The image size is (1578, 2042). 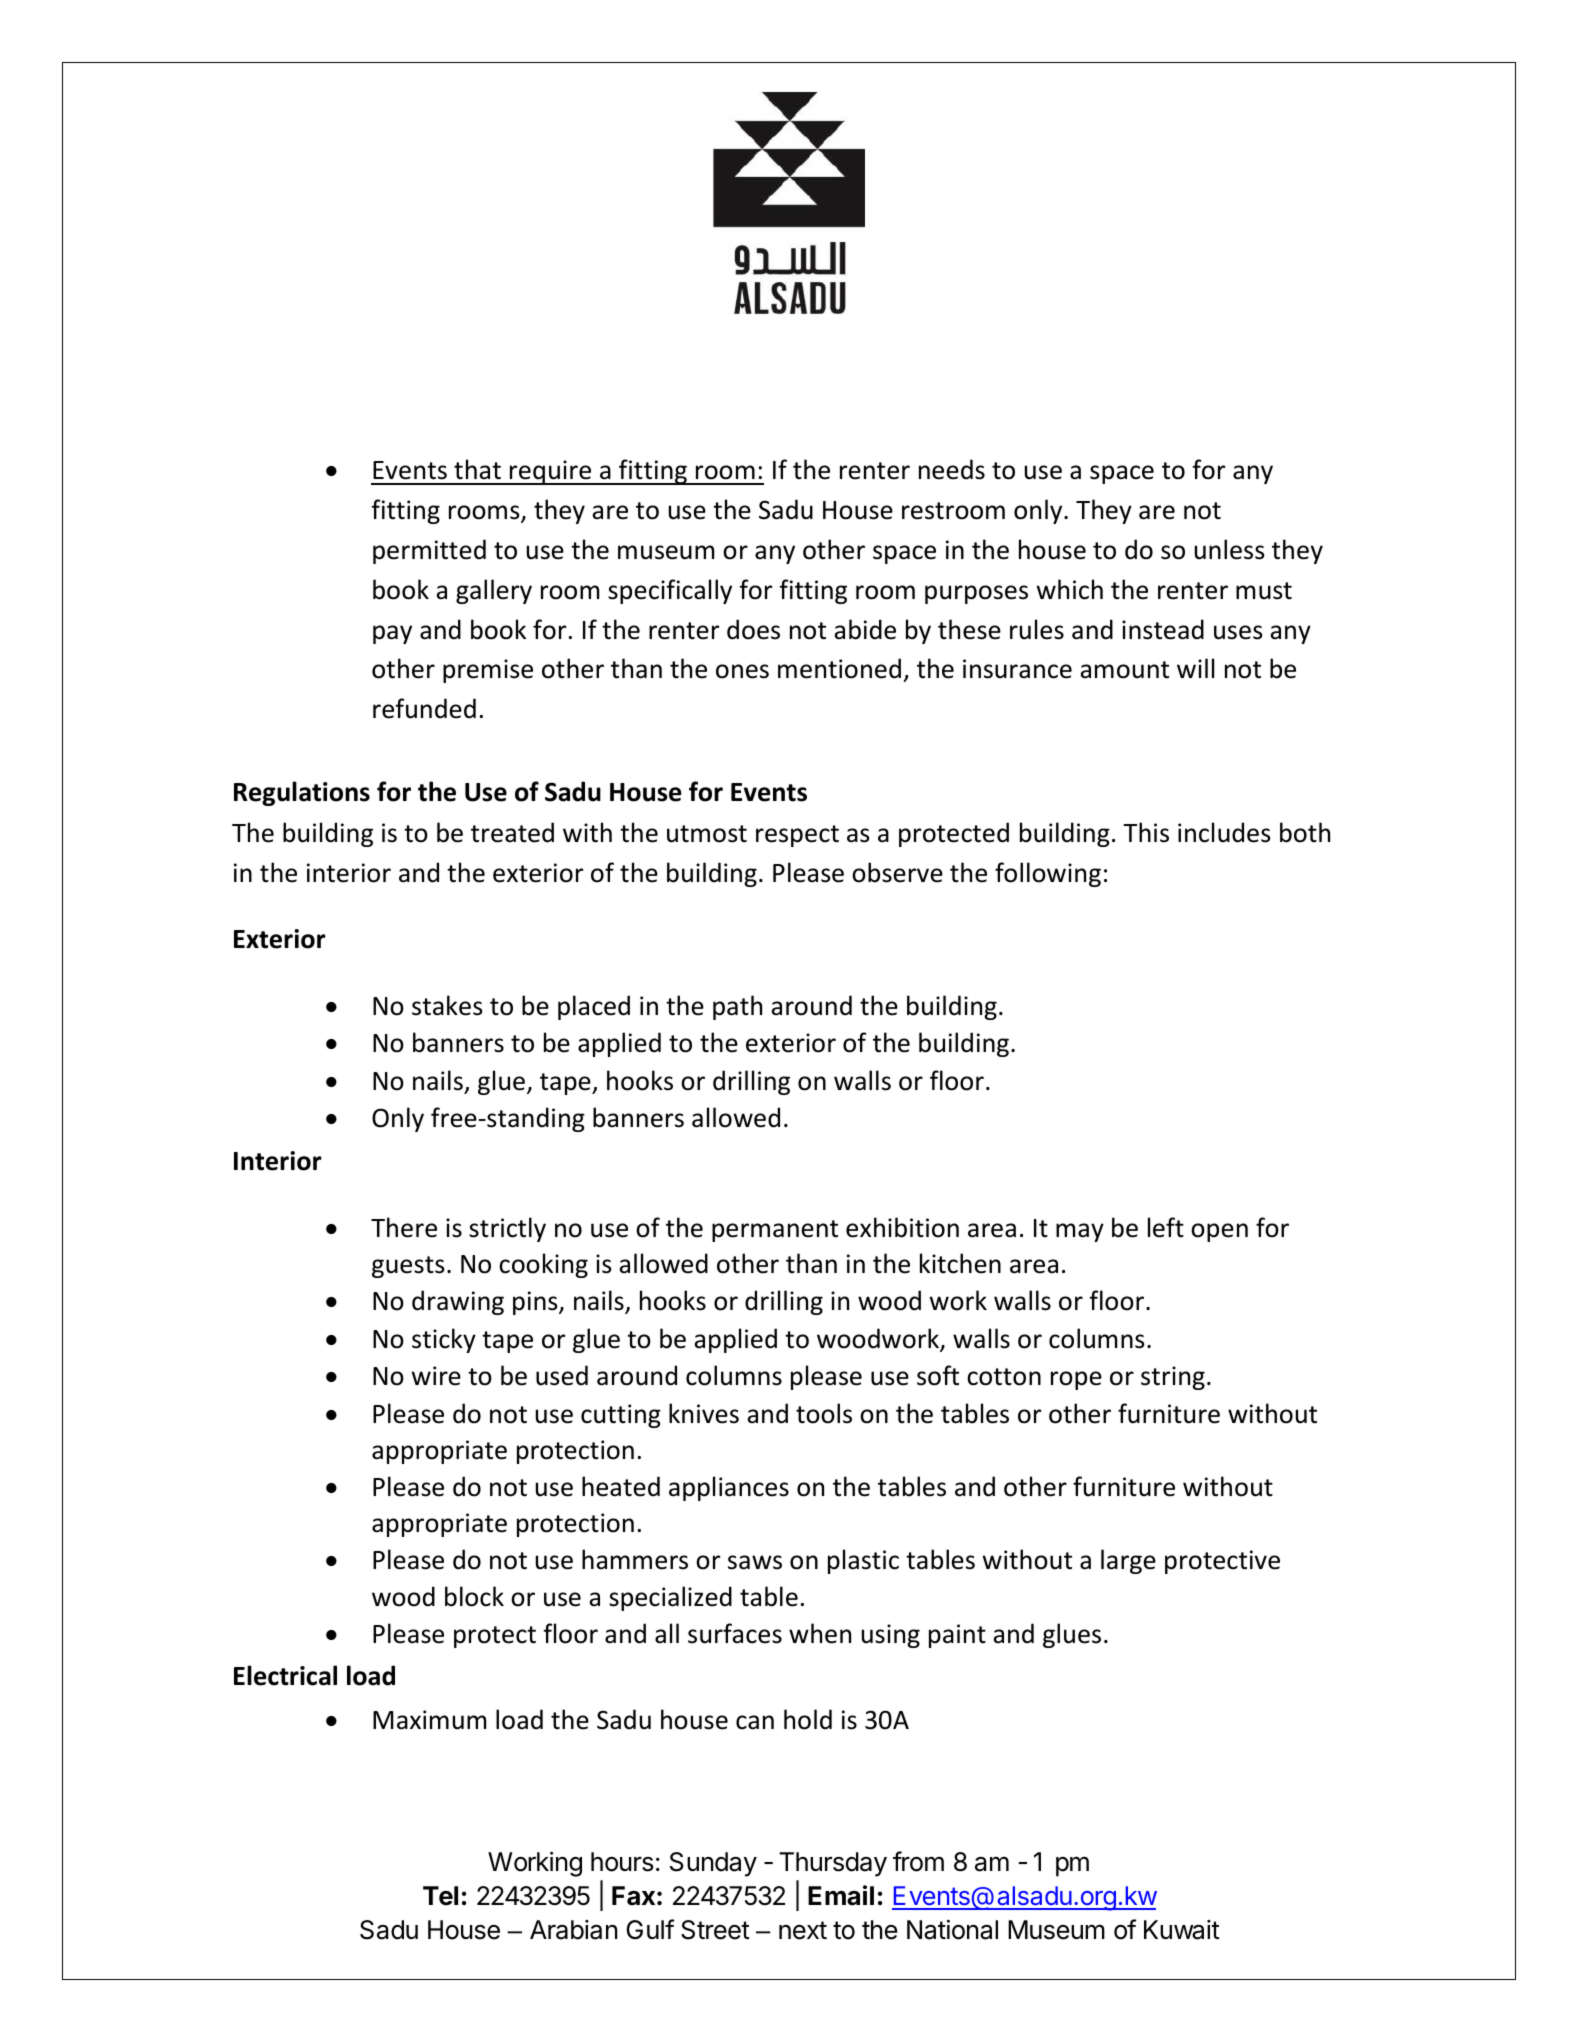 I want to click on There, so click(x=404, y=1227).
